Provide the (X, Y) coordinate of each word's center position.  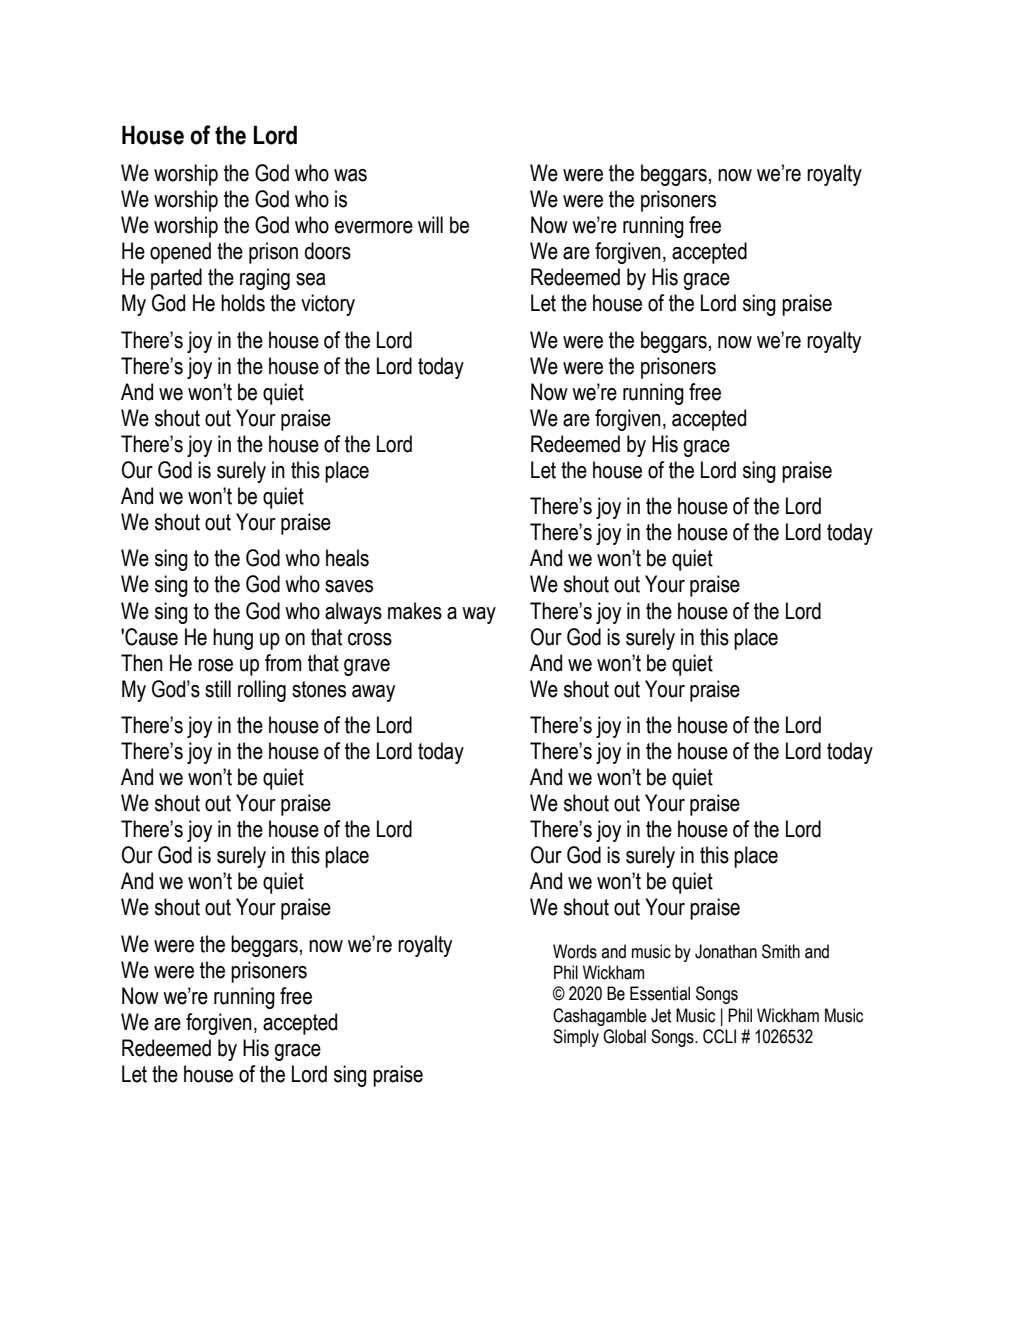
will (430, 224)
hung (233, 639)
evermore (374, 227)
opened (180, 253)
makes (415, 611)
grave (367, 667)
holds (243, 303)
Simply (576, 1038)
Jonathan (726, 951)
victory (328, 305)
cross (370, 639)
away (373, 693)
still (218, 689)
